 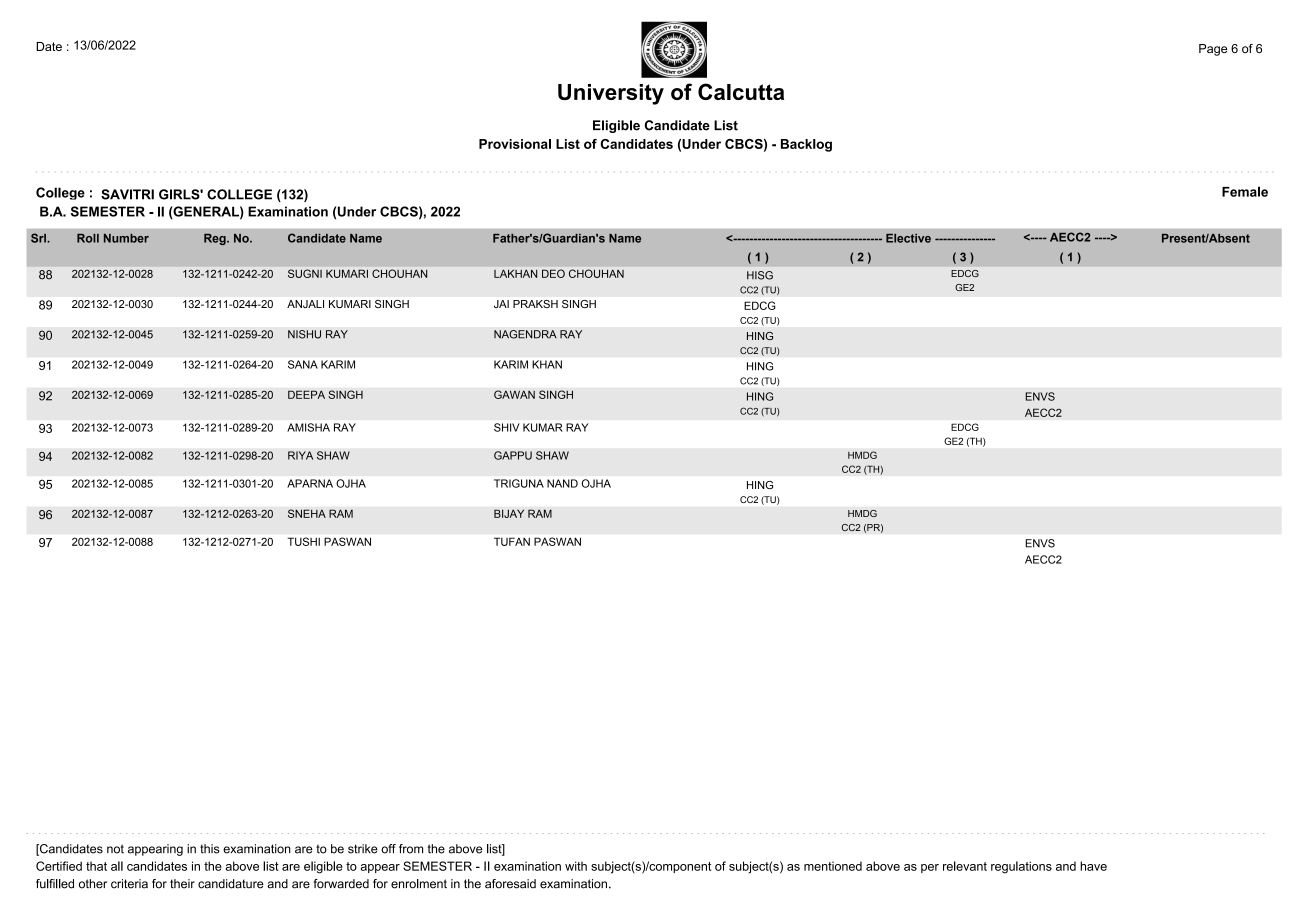 What do you see at coordinates (1213, 50) in the page?
I see `Page` at bounding box center [1213, 50].
